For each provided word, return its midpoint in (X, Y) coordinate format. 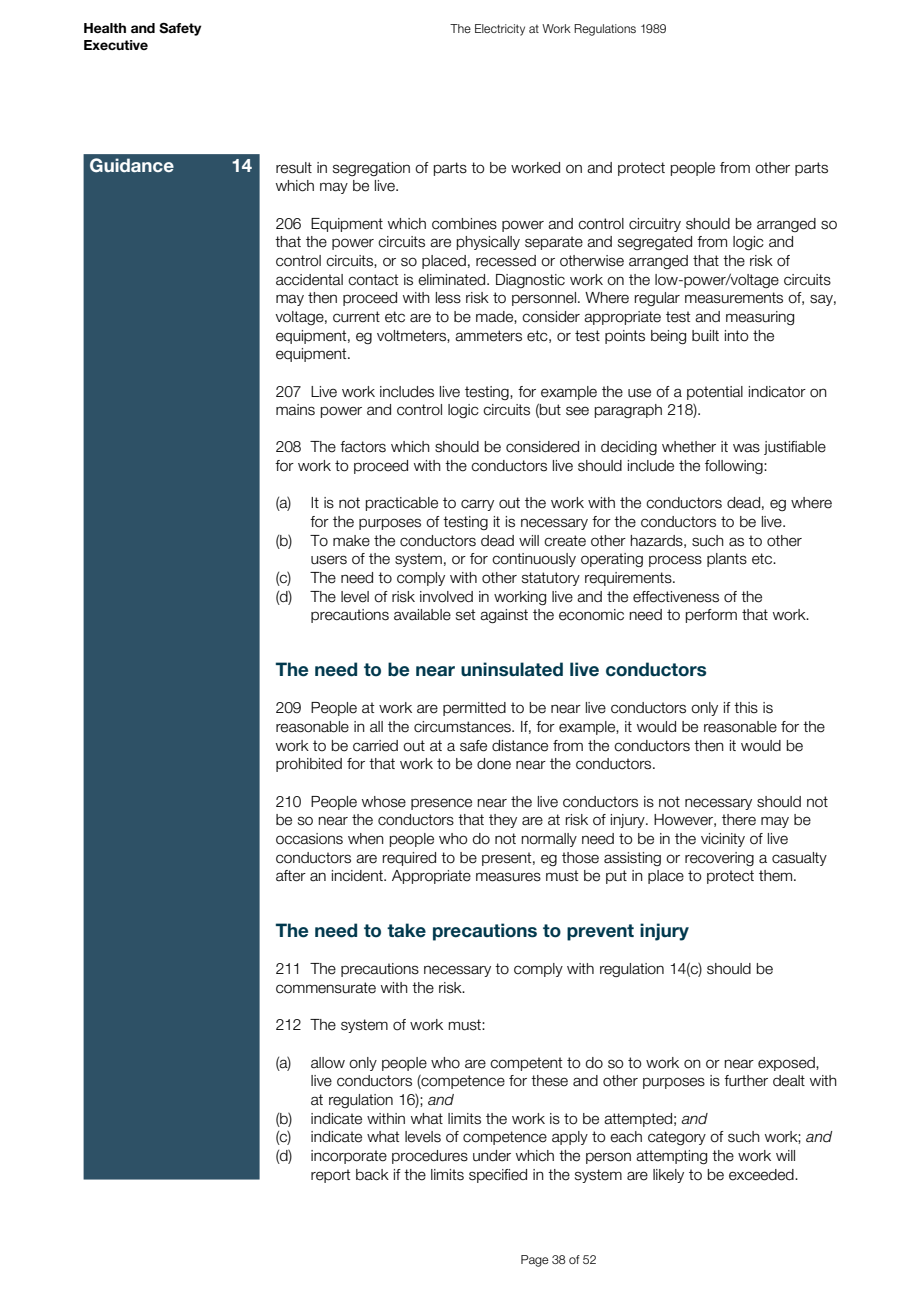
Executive (116, 45)
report (330, 1176)
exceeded (762, 1175)
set (465, 615)
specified (498, 1176)
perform (711, 616)
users (329, 560)
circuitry (655, 225)
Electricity (500, 30)
